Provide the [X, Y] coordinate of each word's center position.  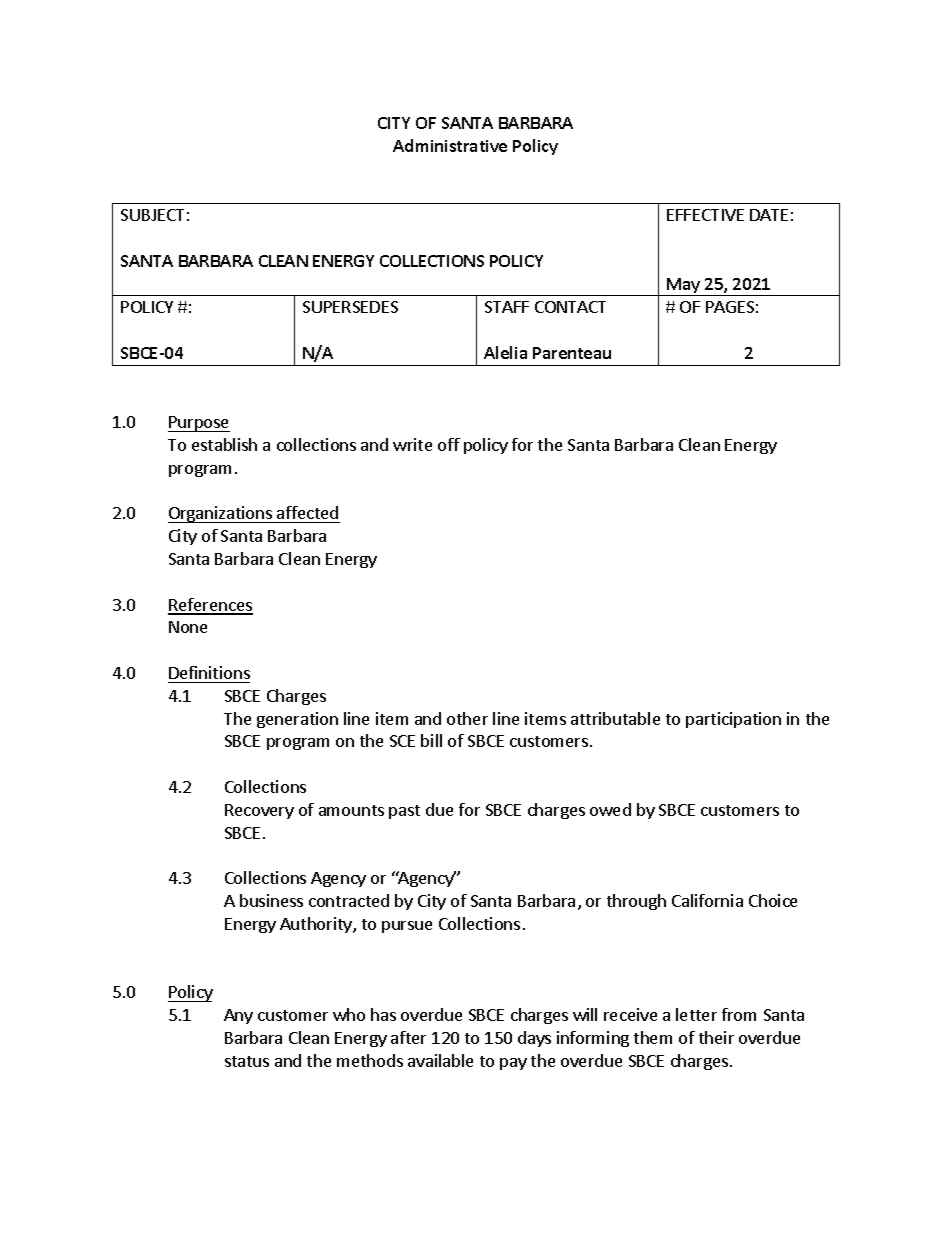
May [684, 287]
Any [238, 1016]
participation [733, 720]
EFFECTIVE [705, 215]
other [467, 718]
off [449, 444]
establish [224, 444]
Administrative [450, 145]
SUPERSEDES [350, 307]
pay [513, 1064]
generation [297, 720]
